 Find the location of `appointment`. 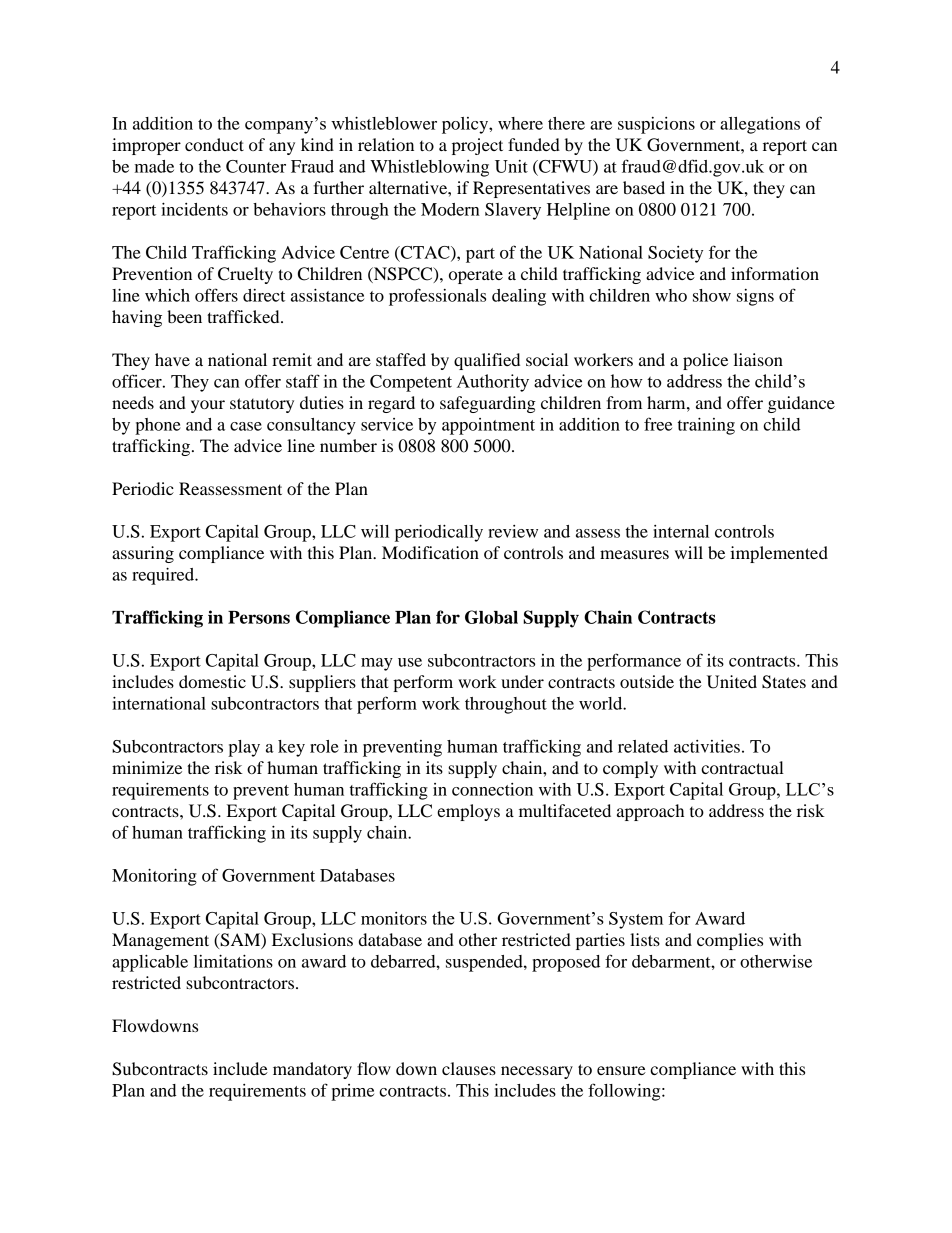

appointment is located at coordinates (488, 426).
